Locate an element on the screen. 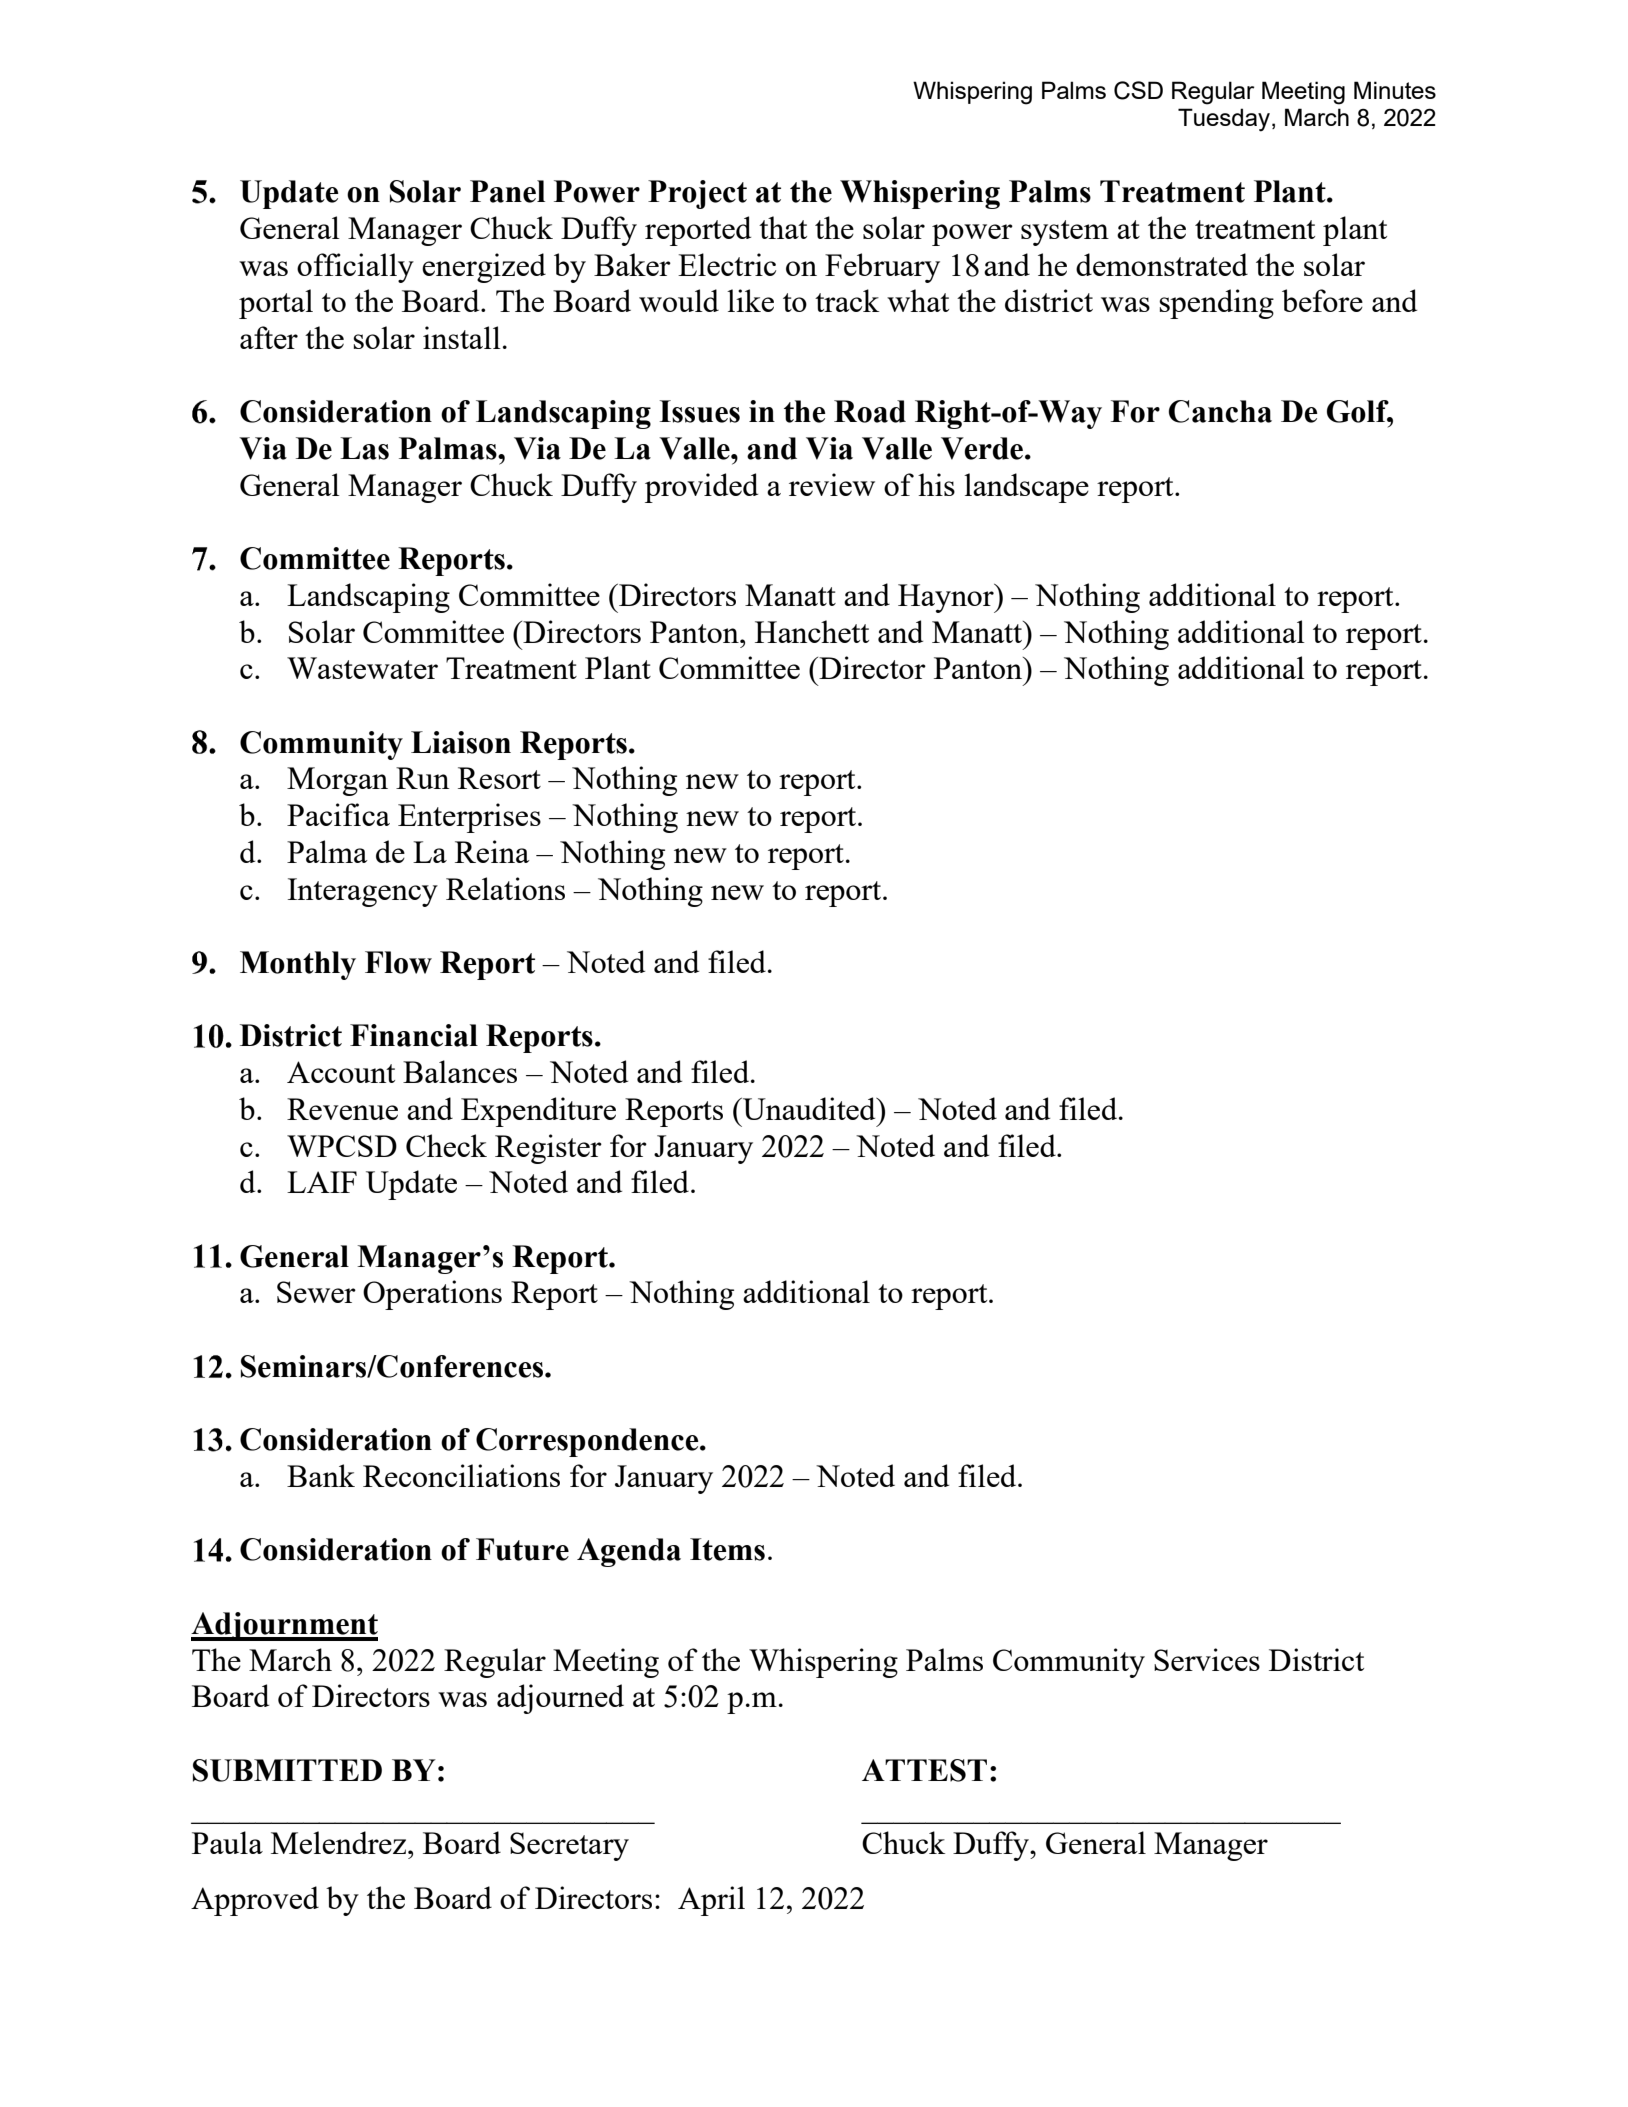  Services is located at coordinates (1207, 1659).
